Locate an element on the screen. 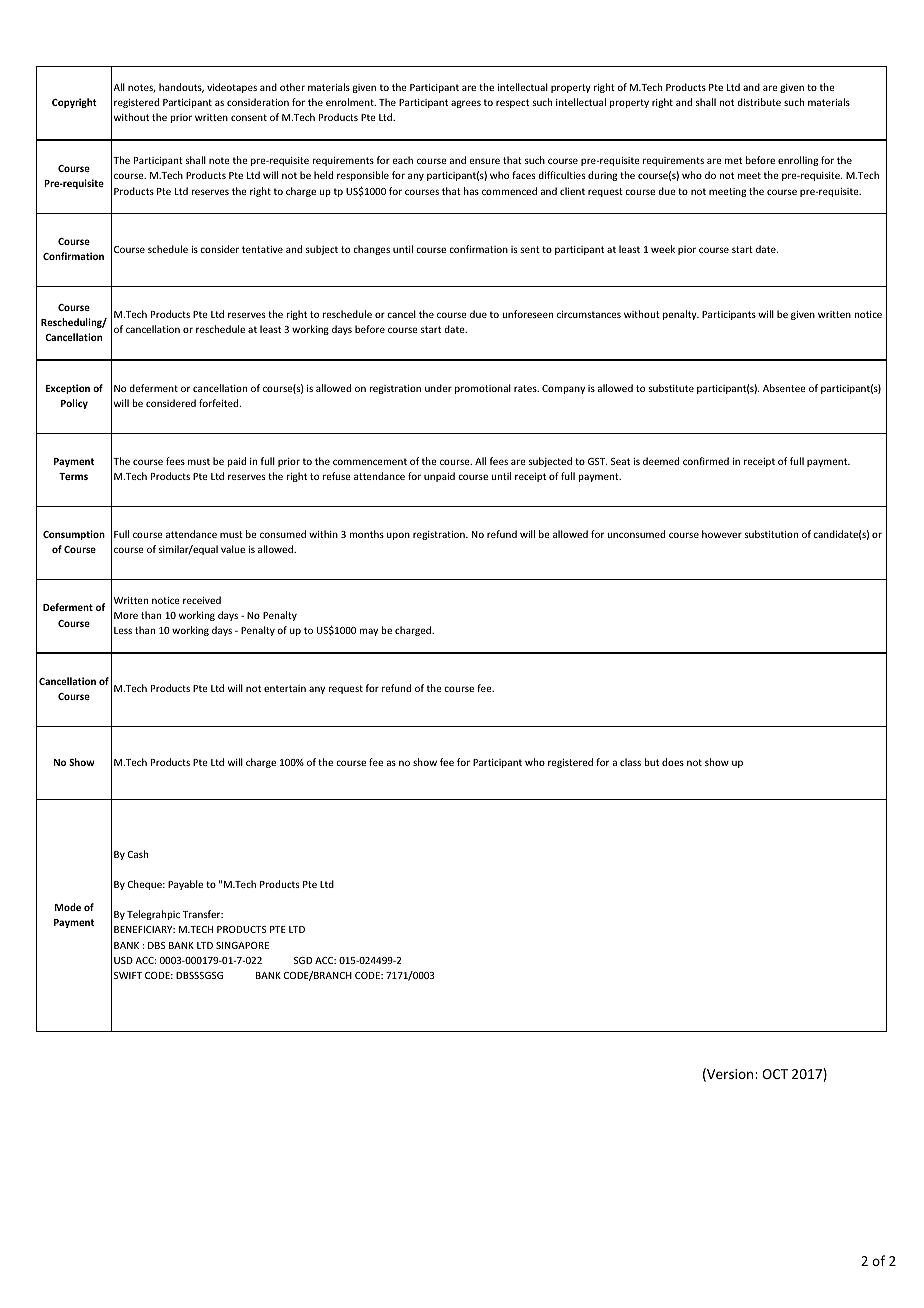 The height and width of the screenshot is (1308, 924). does is located at coordinates (673, 762).
